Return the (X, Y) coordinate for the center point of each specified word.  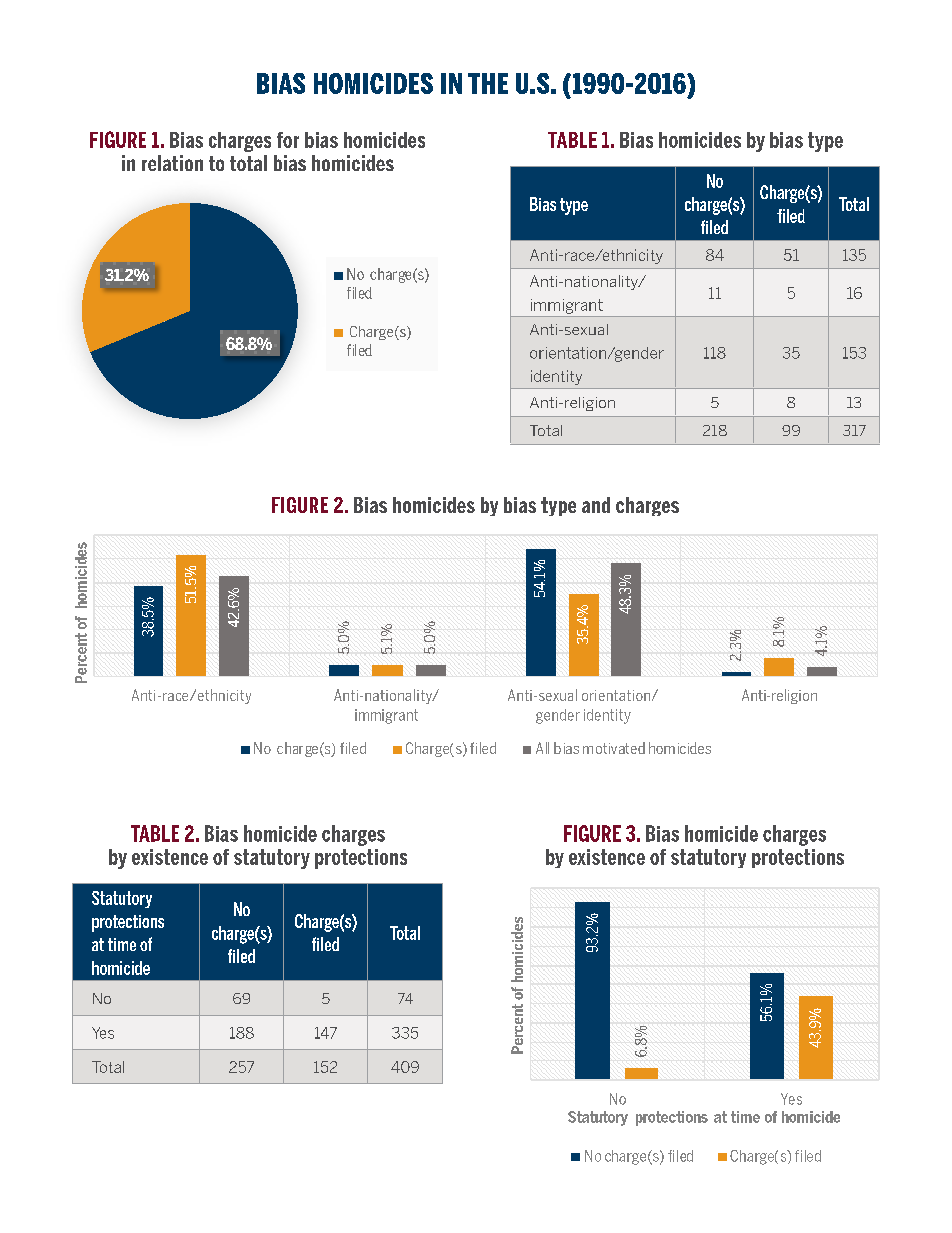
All (542, 748)
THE (488, 83)
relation (172, 163)
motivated (614, 748)
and (596, 505)
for (288, 140)
